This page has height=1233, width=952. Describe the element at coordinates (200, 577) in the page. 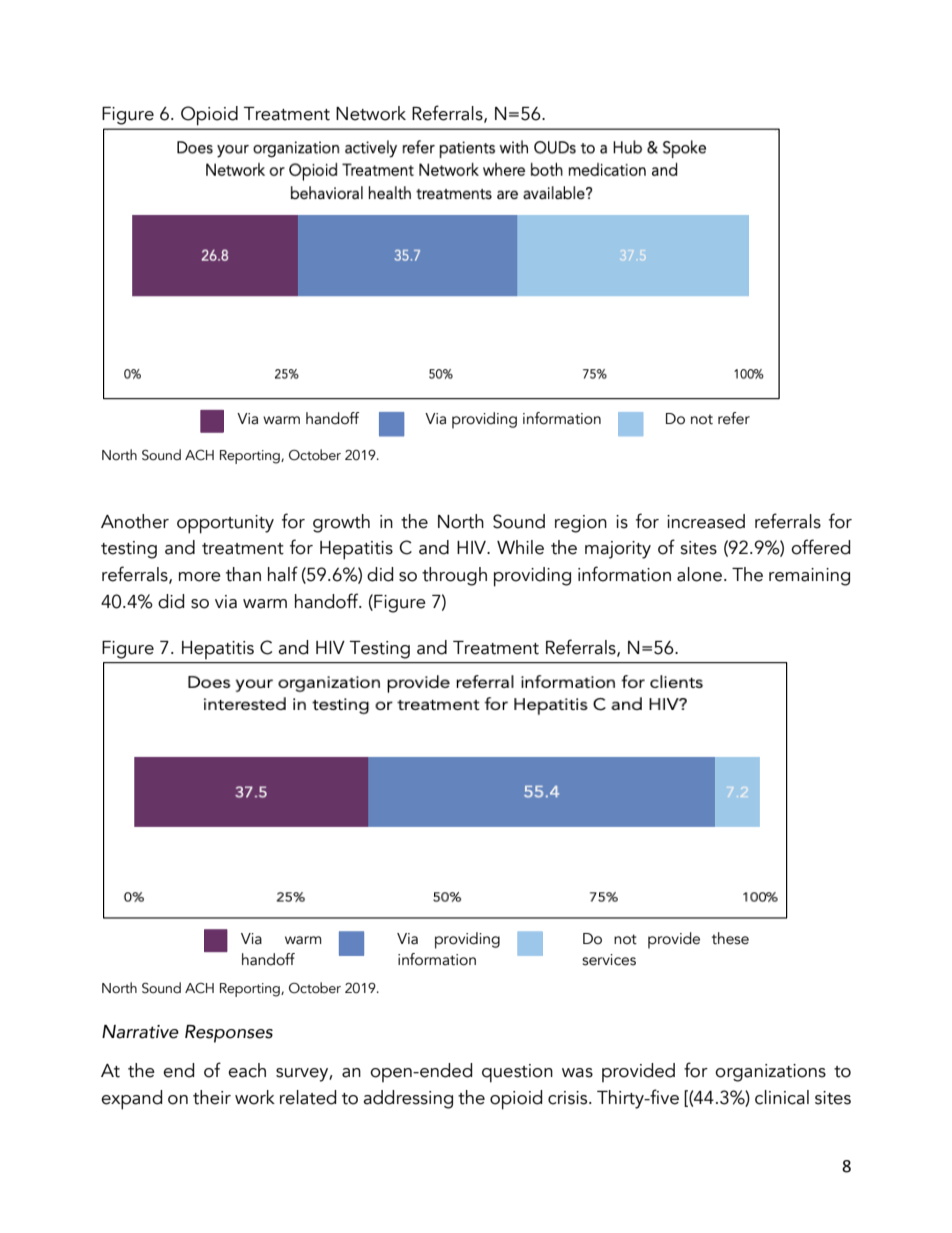

I see `more` at that location.
